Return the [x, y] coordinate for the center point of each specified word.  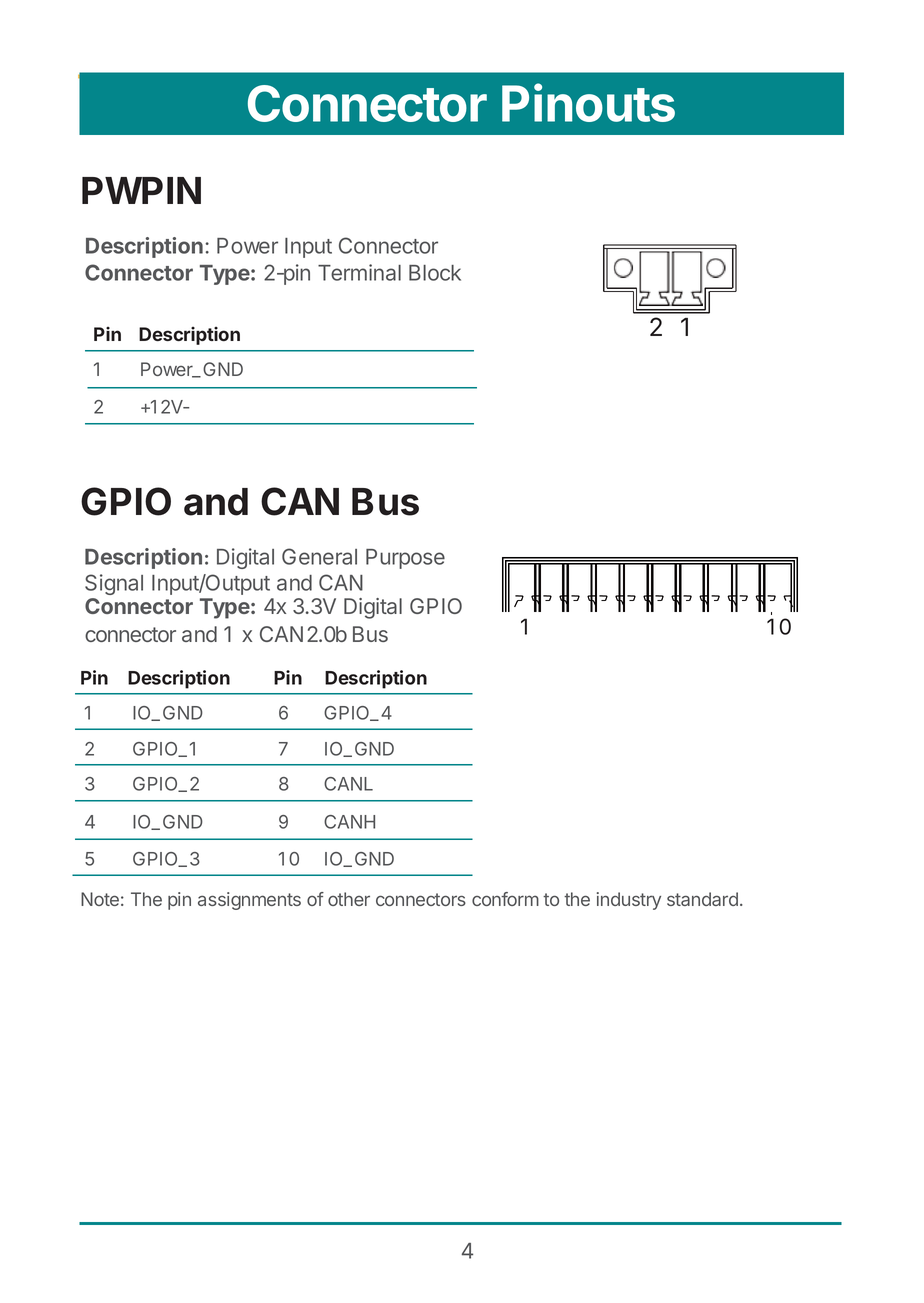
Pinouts [588, 102]
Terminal [359, 272]
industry [629, 901]
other [349, 899]
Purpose [405, 559]
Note [100, 899]
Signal [114, 584]
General [319, 556]
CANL [348, 784]
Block [435, 273]
